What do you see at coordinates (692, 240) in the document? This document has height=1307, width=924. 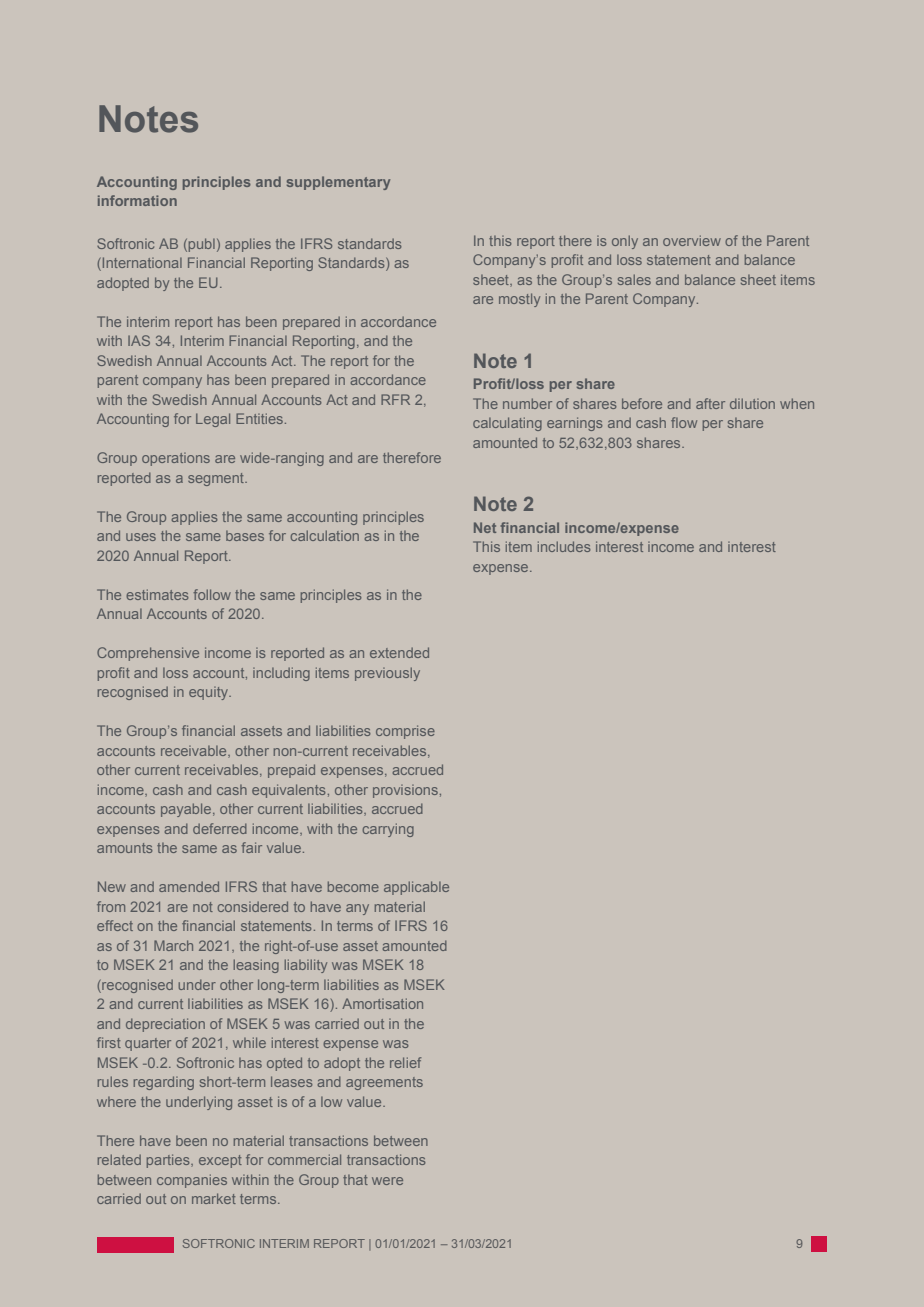 I see `overview` at bounding box center [692, 240].
